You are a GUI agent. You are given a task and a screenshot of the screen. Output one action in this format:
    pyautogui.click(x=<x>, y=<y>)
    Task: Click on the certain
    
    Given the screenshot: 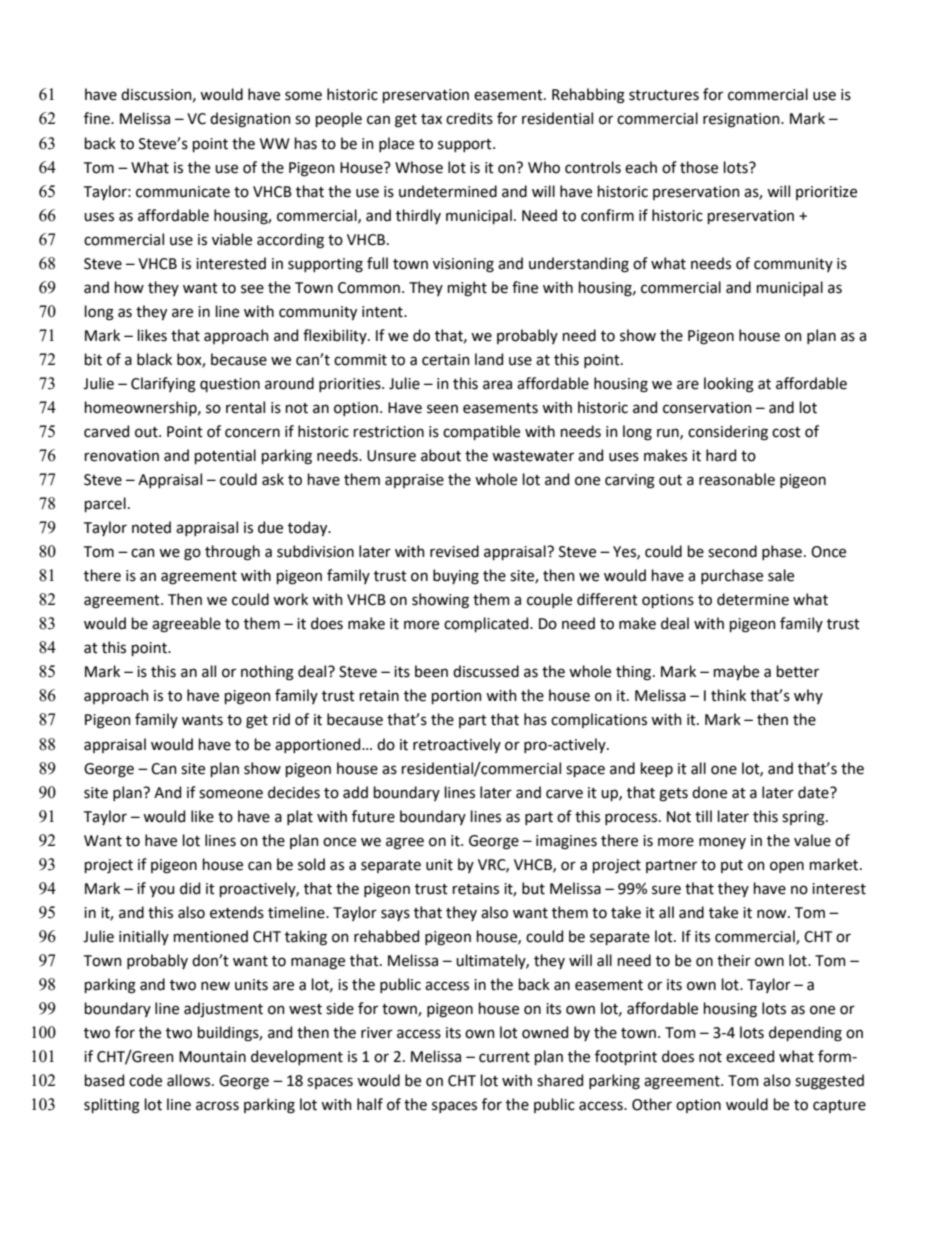 What is the action you would take?
    pyautogui.click(x=446, y=360)
